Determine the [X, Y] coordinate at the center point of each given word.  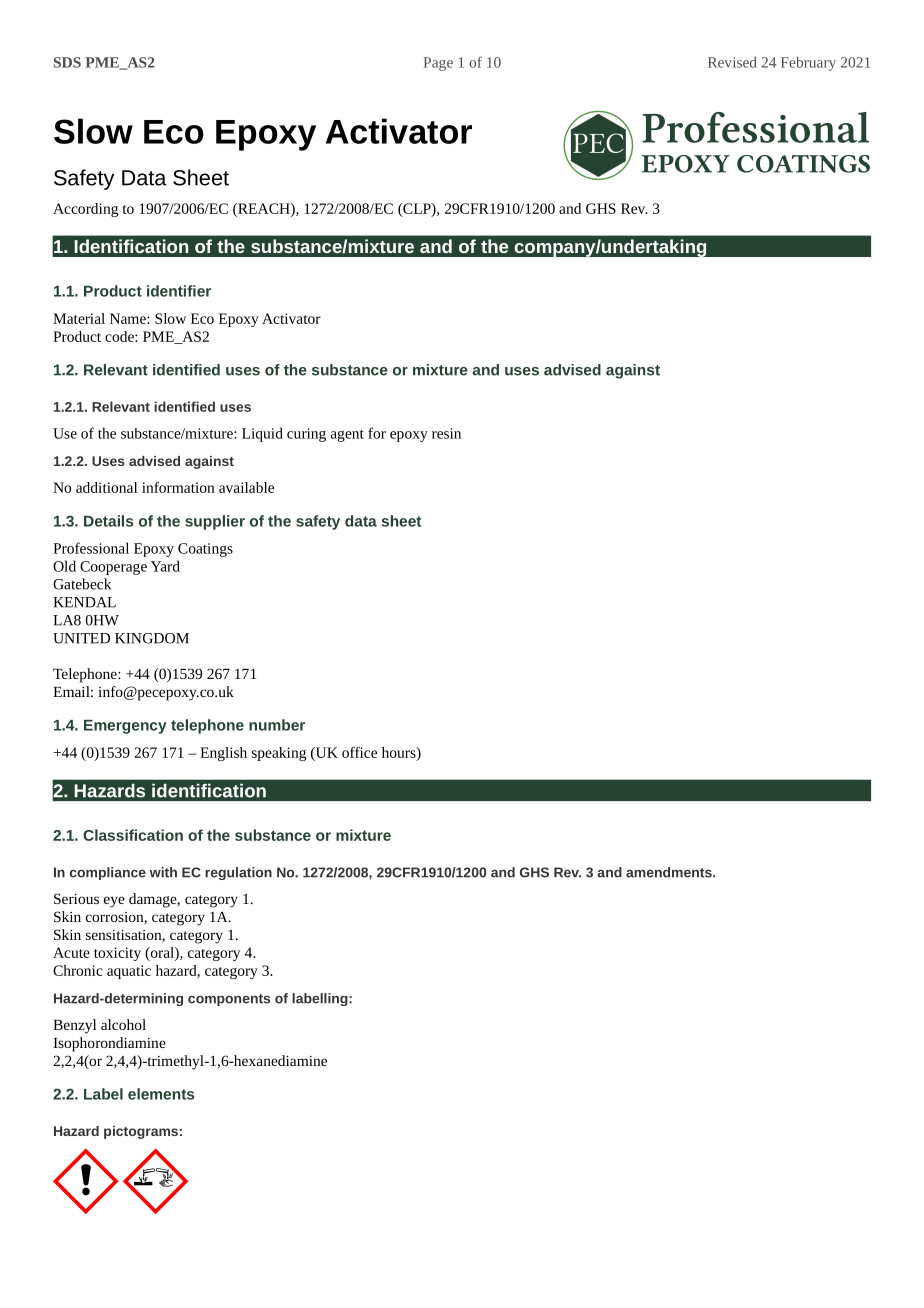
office [359, 752]
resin [446, 433]
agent [347, 436]
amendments [670, 872]
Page [438, 64]
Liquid [262, 434]
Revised [732, 62]
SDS [67, 62]
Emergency [125, 727]
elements [161, 1094]
